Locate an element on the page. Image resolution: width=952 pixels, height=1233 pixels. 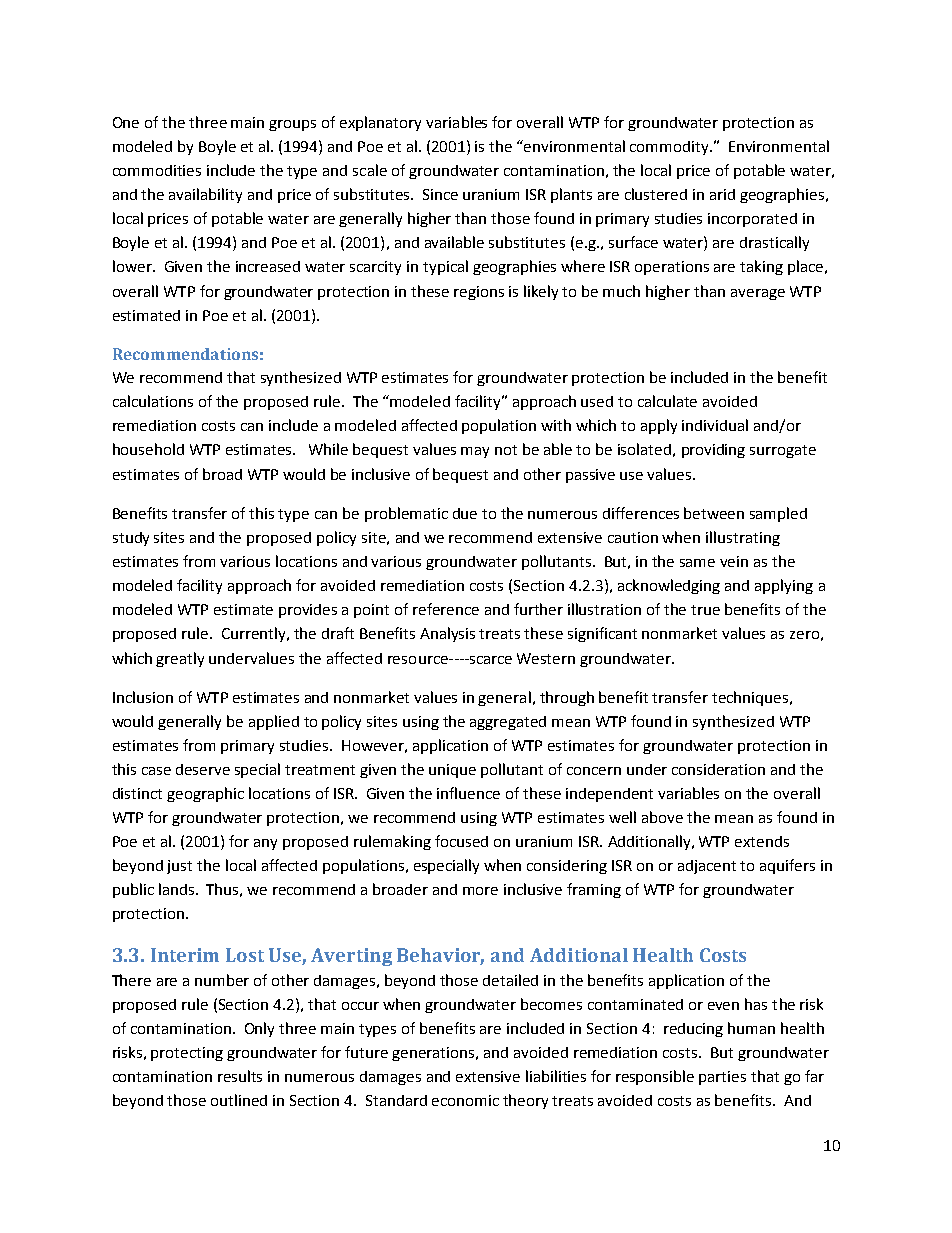
arid is located at coordinates (722, 194).
